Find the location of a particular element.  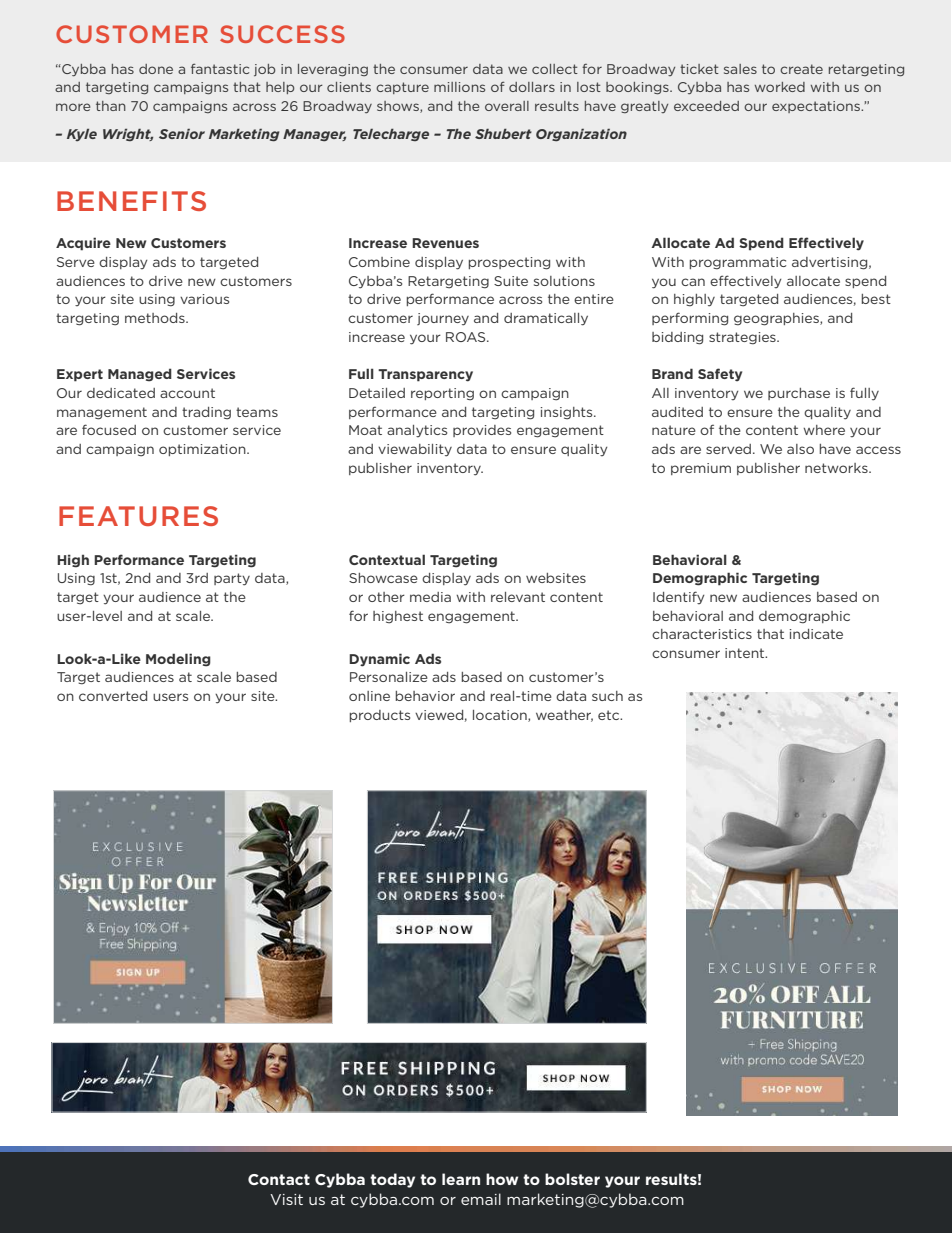

create is located at coordinates (801, 69).
